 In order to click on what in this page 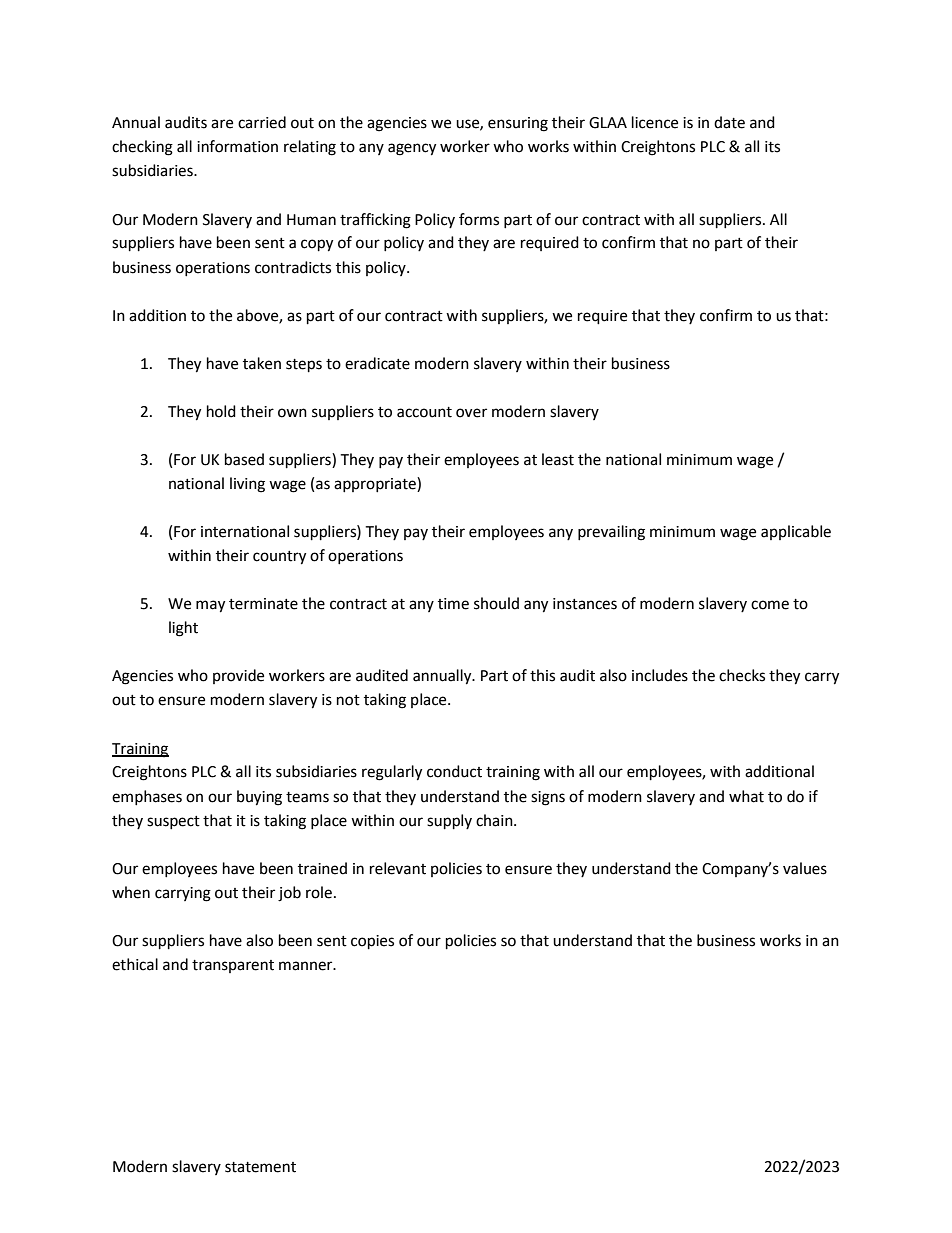, I will do `click(746, 796)`.
